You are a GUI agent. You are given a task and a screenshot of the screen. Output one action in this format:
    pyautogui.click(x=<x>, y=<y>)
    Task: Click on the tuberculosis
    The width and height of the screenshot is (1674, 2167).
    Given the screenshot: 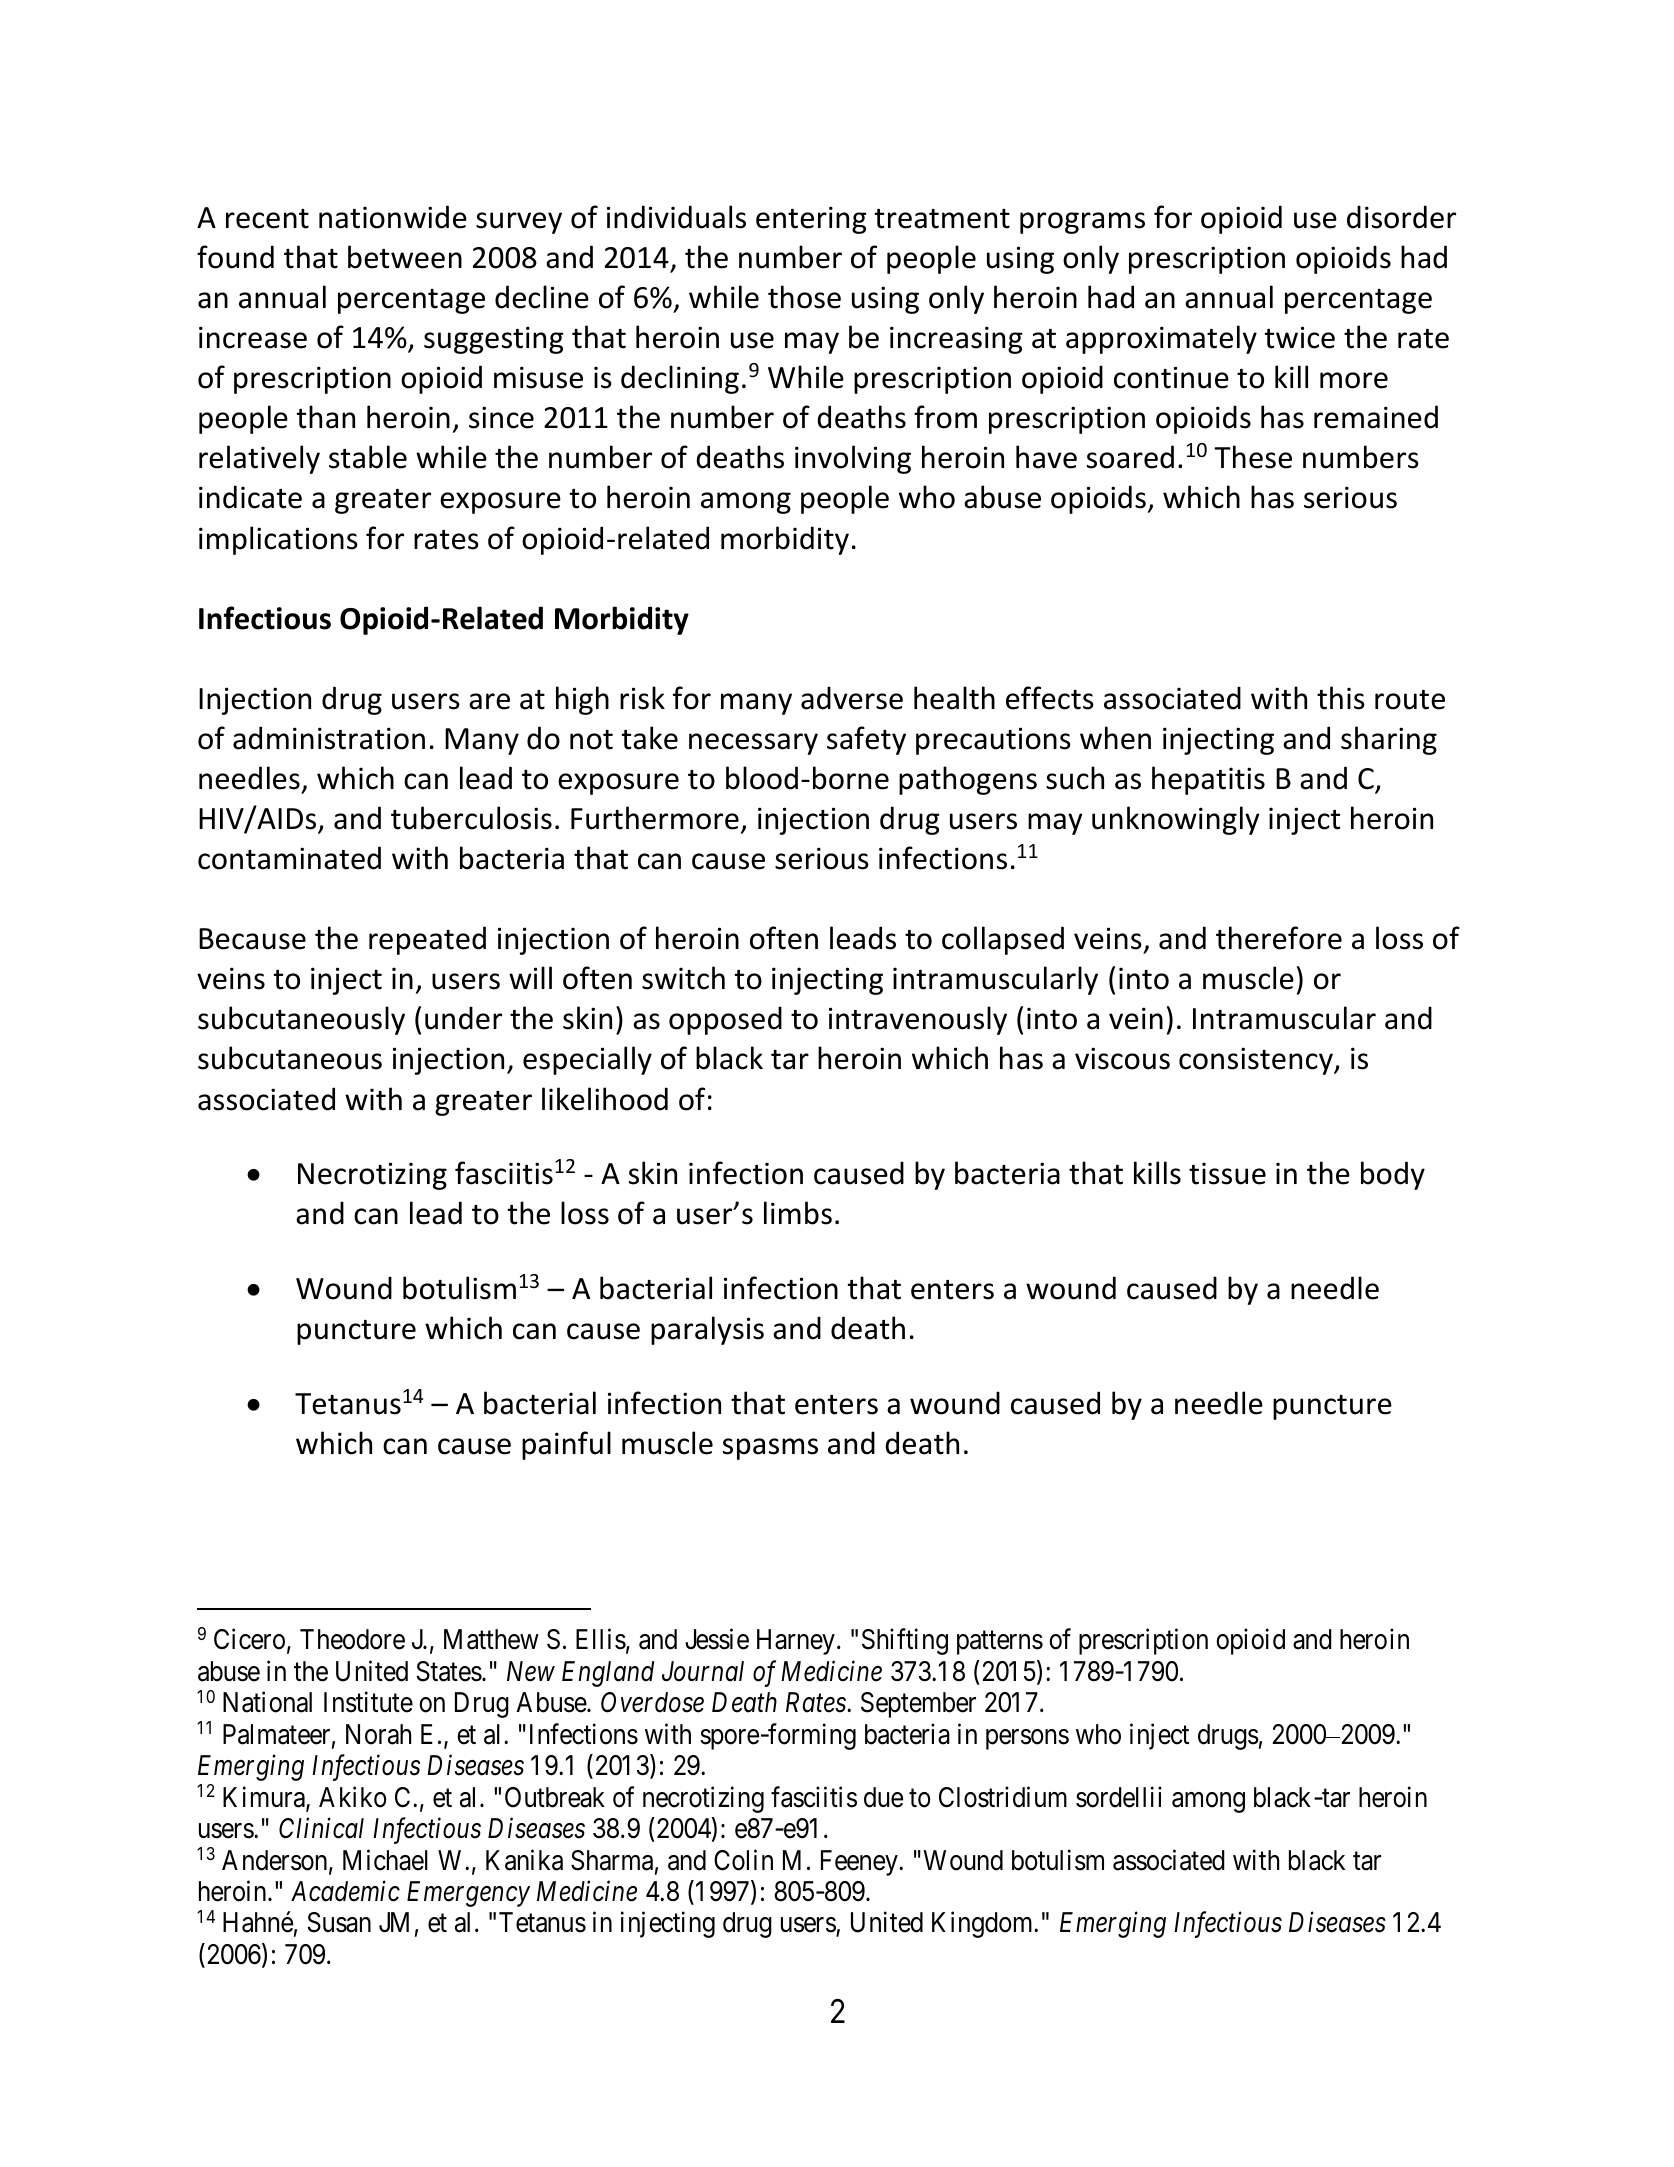 What is the action you would take?
    pyautogui.click(x=471, y=818)
